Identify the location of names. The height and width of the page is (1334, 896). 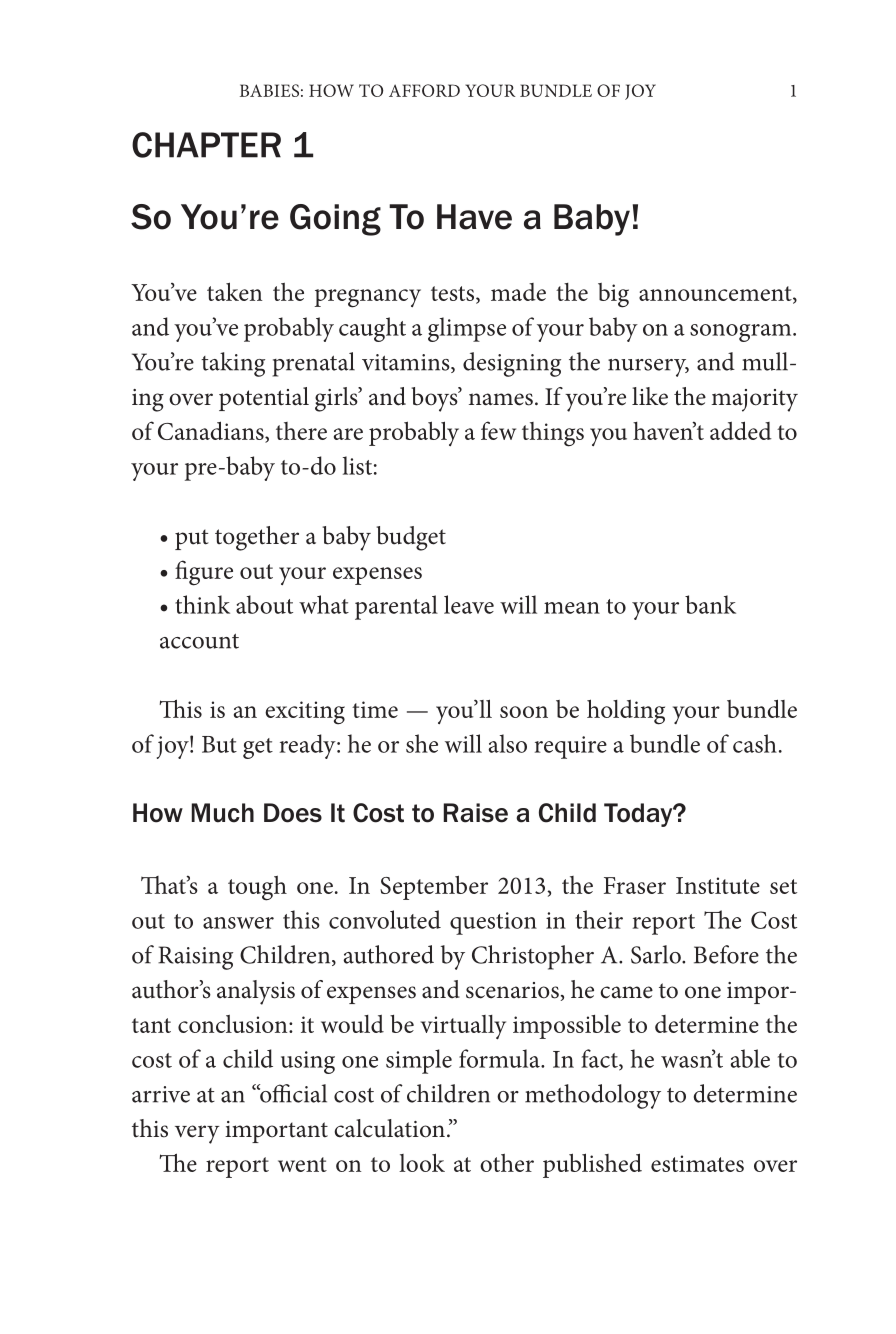
(501, 399).
